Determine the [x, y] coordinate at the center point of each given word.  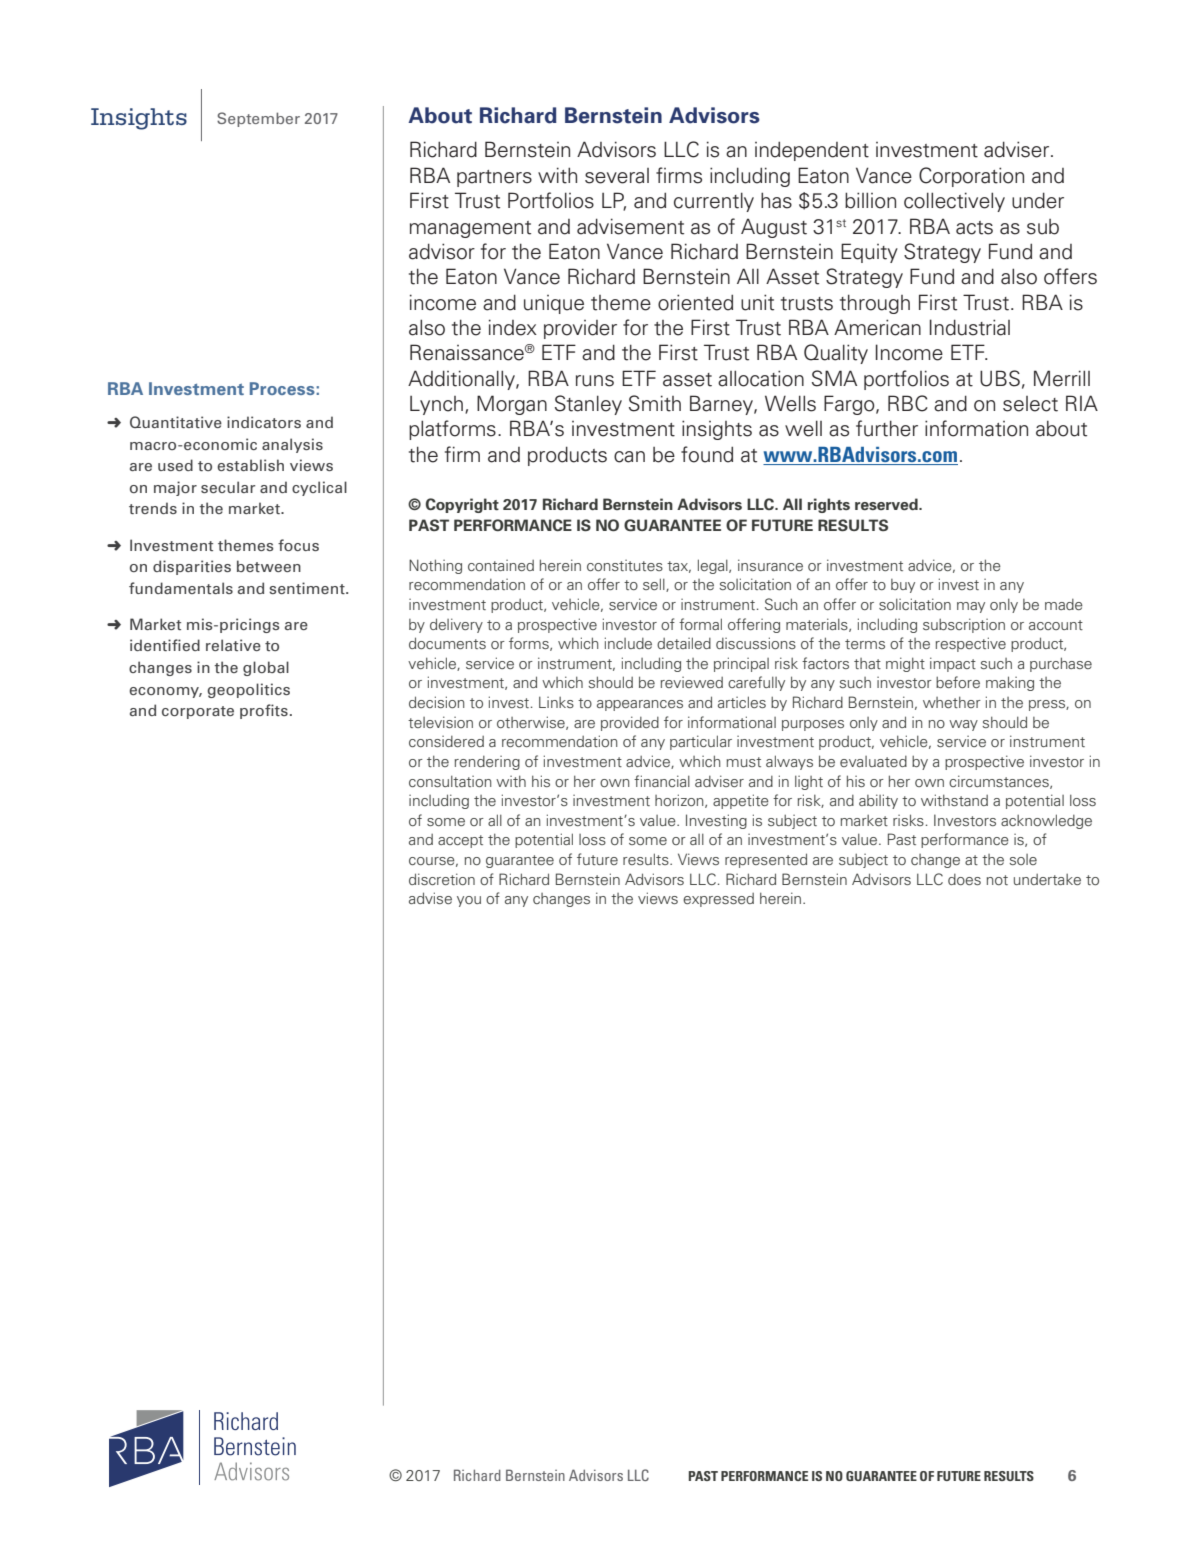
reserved [887, 504]
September [258, 119]
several [617, 176]
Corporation [971, 177]
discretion [442, 879]
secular [228, 487]
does [964, 879]
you [469, 901]
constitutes [625, 565]
